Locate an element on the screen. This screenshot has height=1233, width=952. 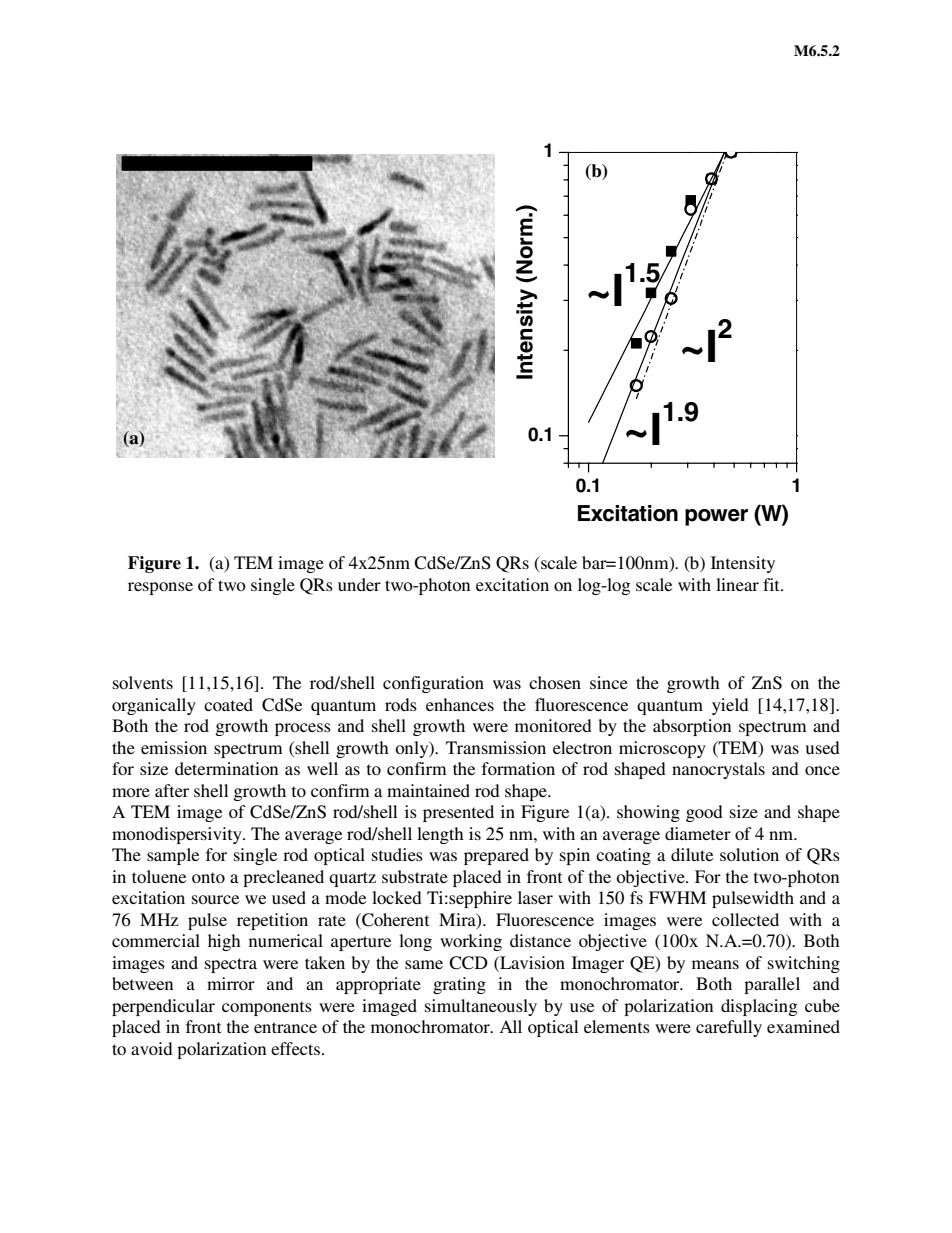
good is located at coordinates (704, 813).
